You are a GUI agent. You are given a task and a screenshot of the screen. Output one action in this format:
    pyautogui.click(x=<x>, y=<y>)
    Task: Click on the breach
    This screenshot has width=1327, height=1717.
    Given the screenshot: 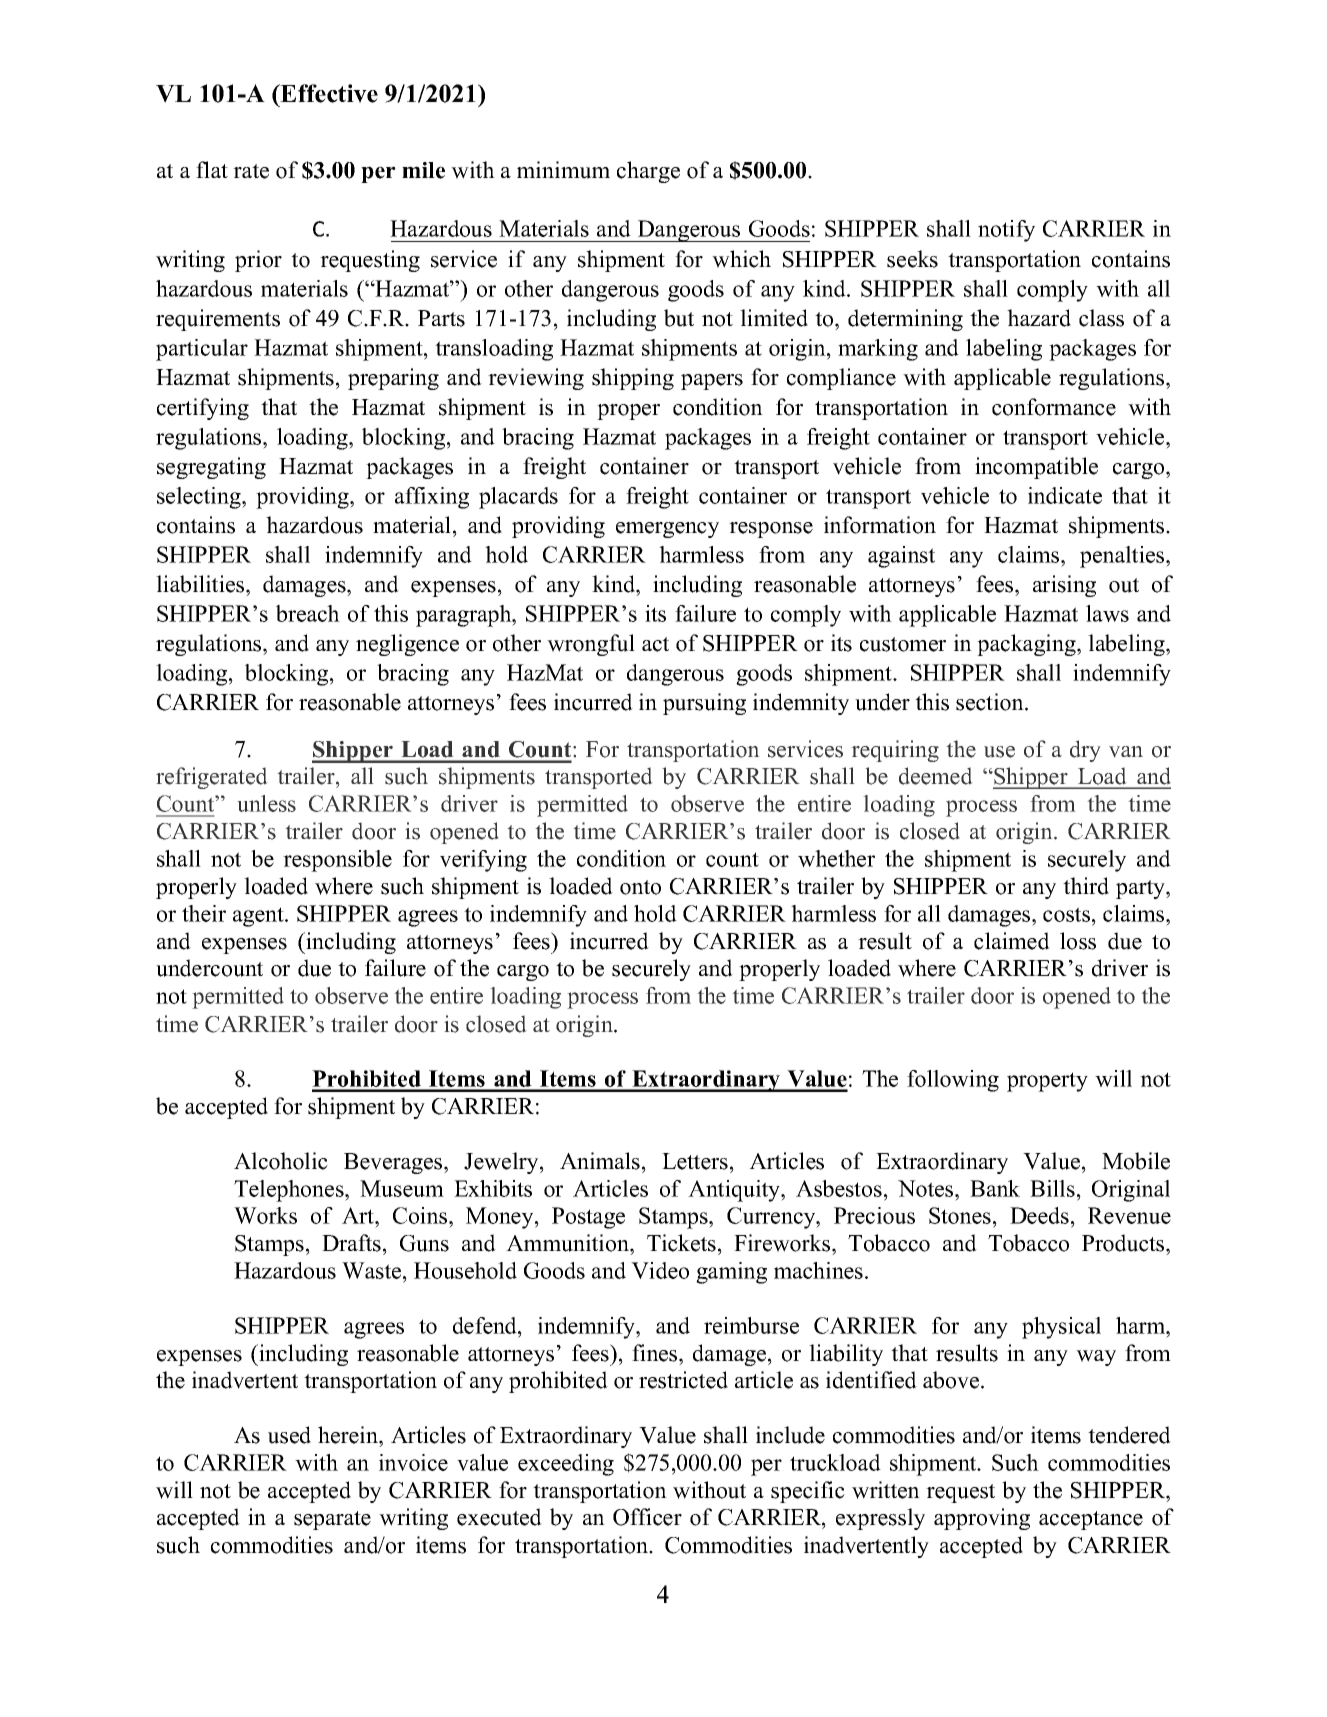 What is the action you would take?
    pyautogui.click(x=308, y=613)
